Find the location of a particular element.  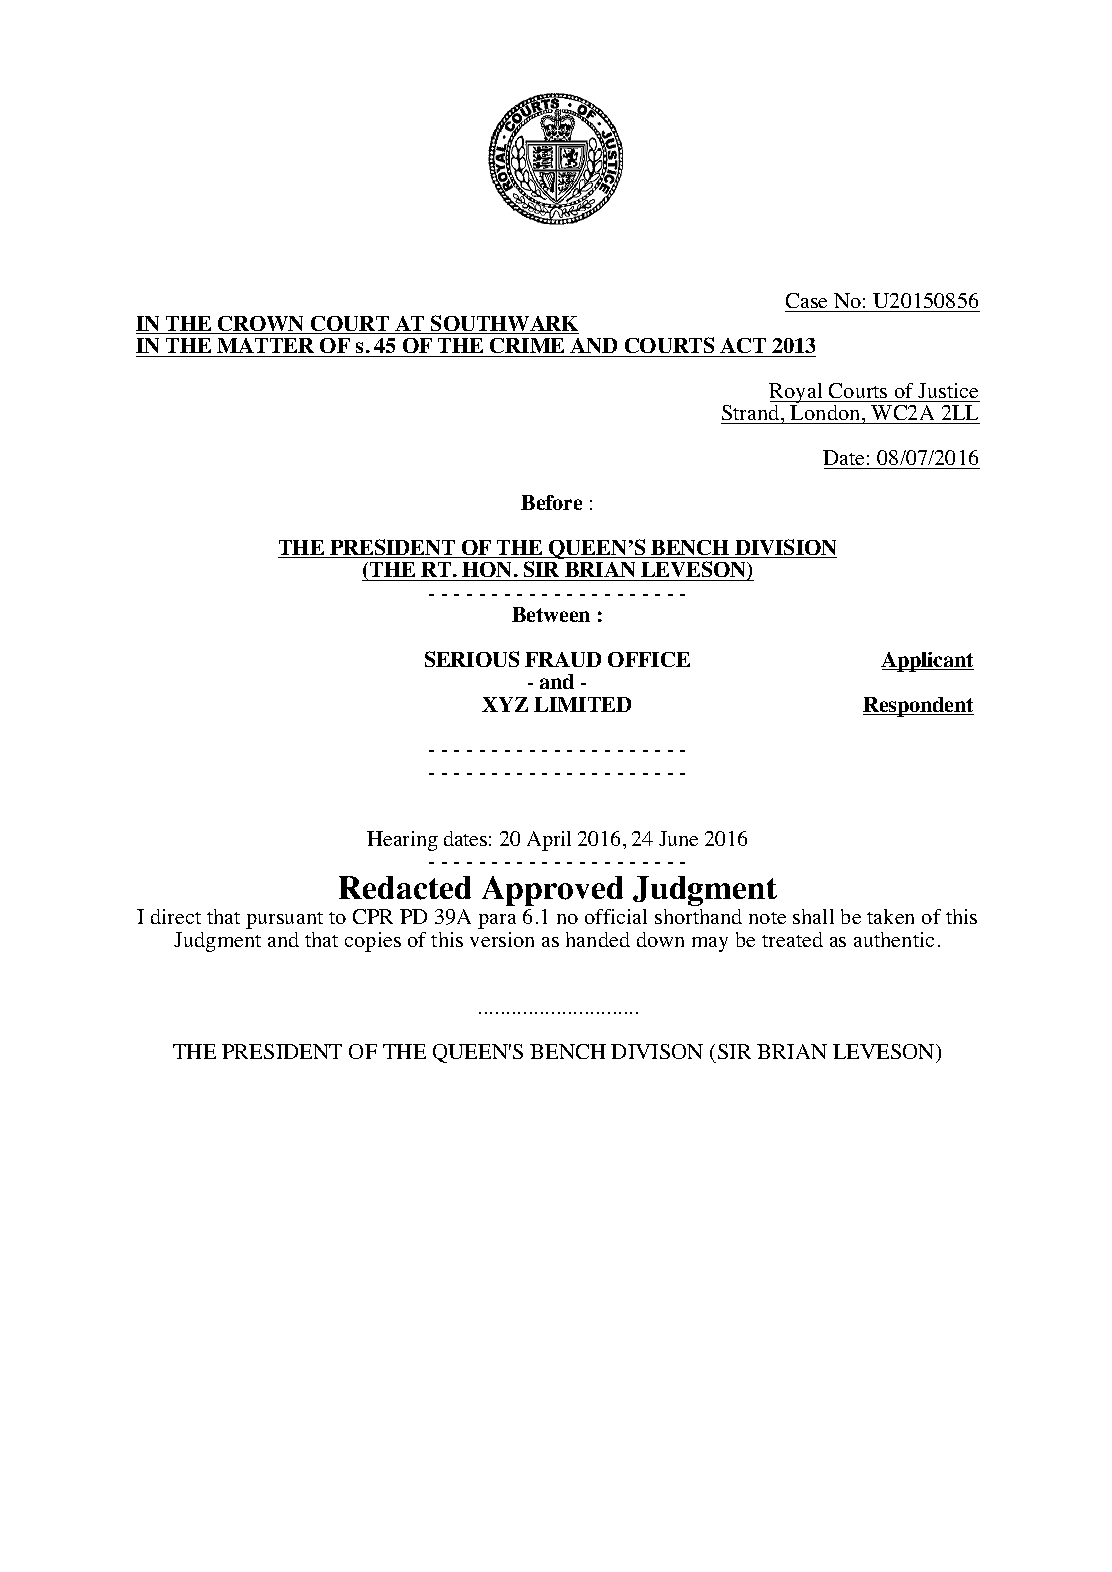

Between is located at coordinates (551, 614).
